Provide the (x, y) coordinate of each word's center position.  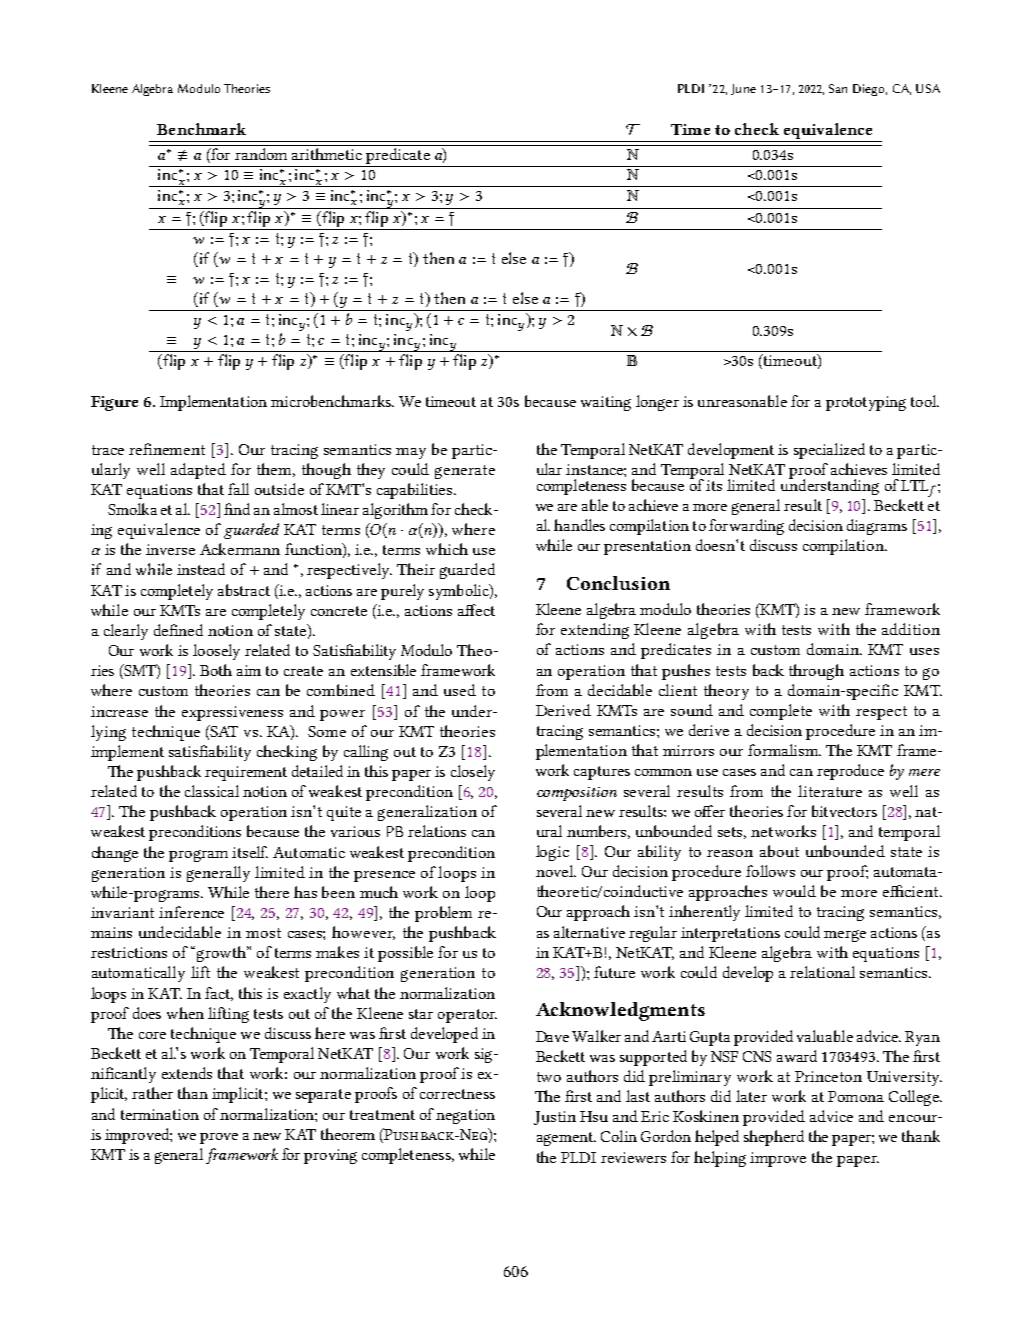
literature (830, 791)
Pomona (856, 1096)
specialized (829, 451)
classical (212, 791)
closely (473, 773)
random (261, 152)
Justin (555, 1118)
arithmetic (327, 152)
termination (160, 1114)
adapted (198, 471)
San (838, 88)
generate (465, 472)
